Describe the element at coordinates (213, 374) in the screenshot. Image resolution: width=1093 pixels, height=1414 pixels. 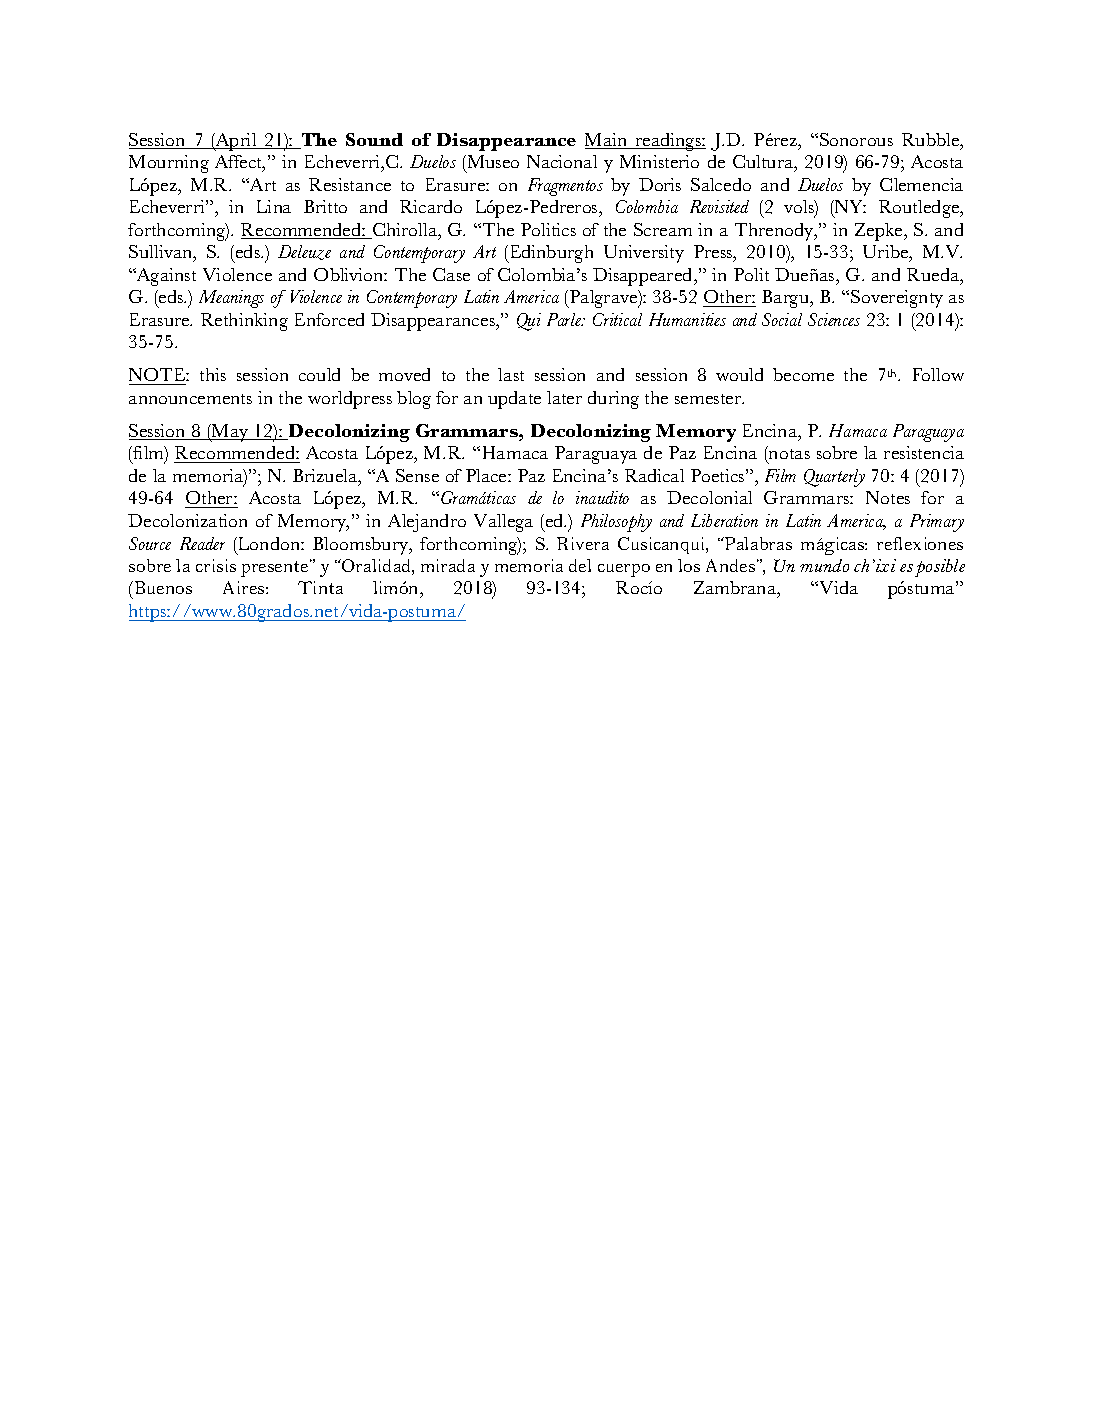
I see `this` at that location.
